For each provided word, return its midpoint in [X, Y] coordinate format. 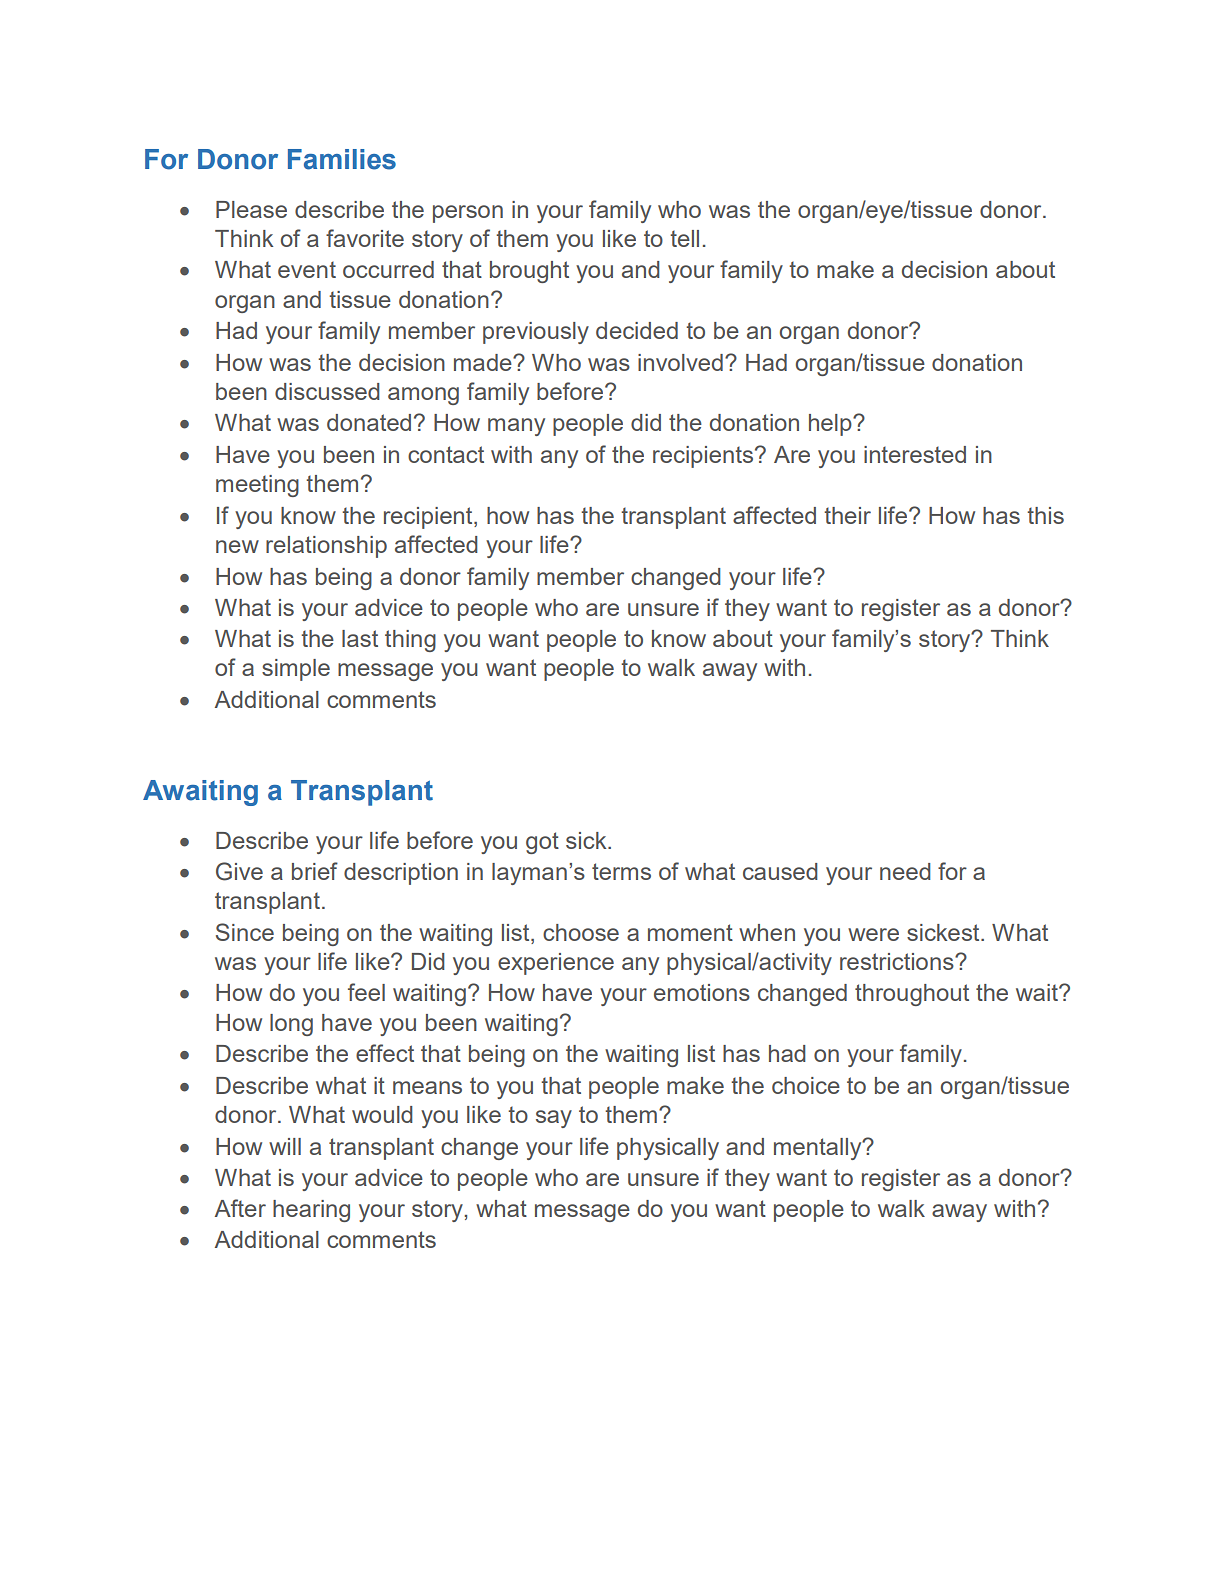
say [554, 1119]
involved [680, 362]
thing [410, 641]
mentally [819, 1149]
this [1045, 515]
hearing [311, 1211]
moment [690, 932]
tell [684, 238]
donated [369, 422]
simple [296, 670]
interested [915, 454]
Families [342, 159]
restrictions [898, 961]
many [516, 427]
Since [245, 932]
